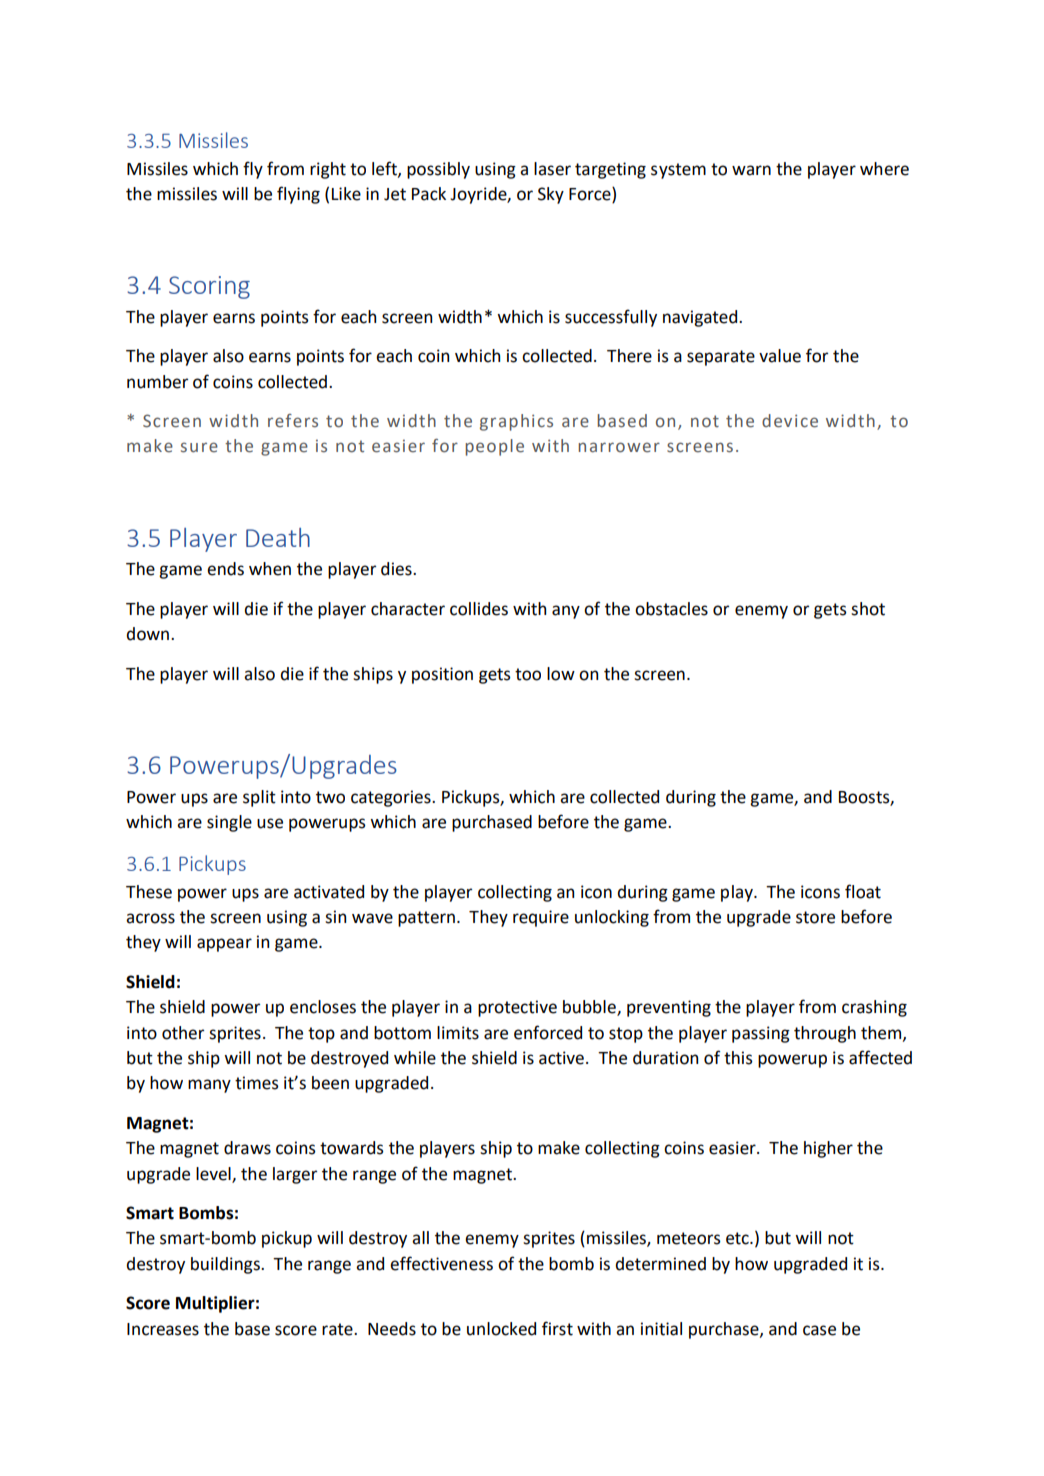 The image size is (1044, 1476). What do you see at coordinates (259, 798) in the screenshot?
I see `split` at bounding box center [259, 798].
